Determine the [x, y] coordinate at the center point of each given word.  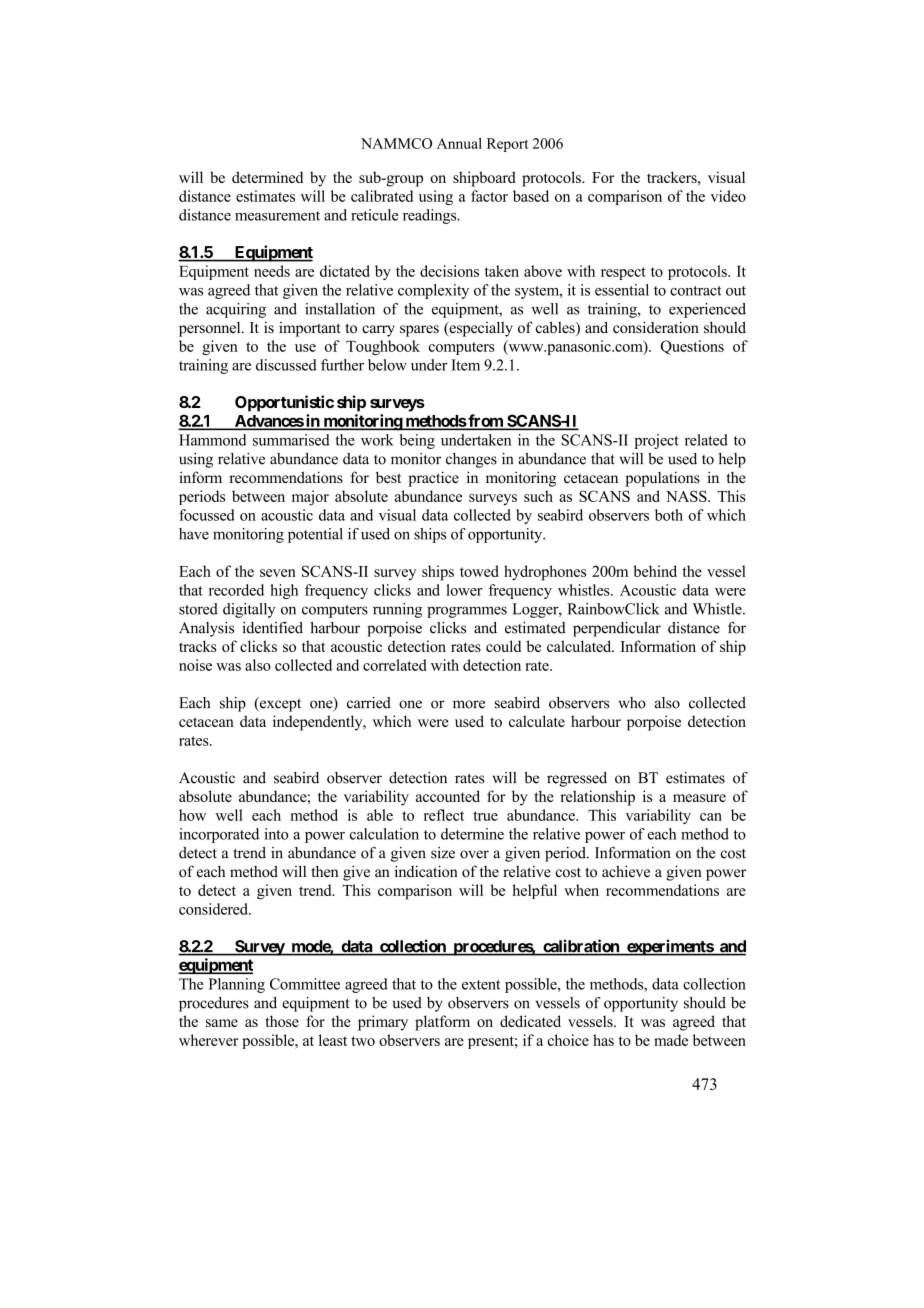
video [728, 196]
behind [655, 571]
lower [464, 590]
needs [272, 271]
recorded [236, 590]
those [282, 1021]
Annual [459, 143]
